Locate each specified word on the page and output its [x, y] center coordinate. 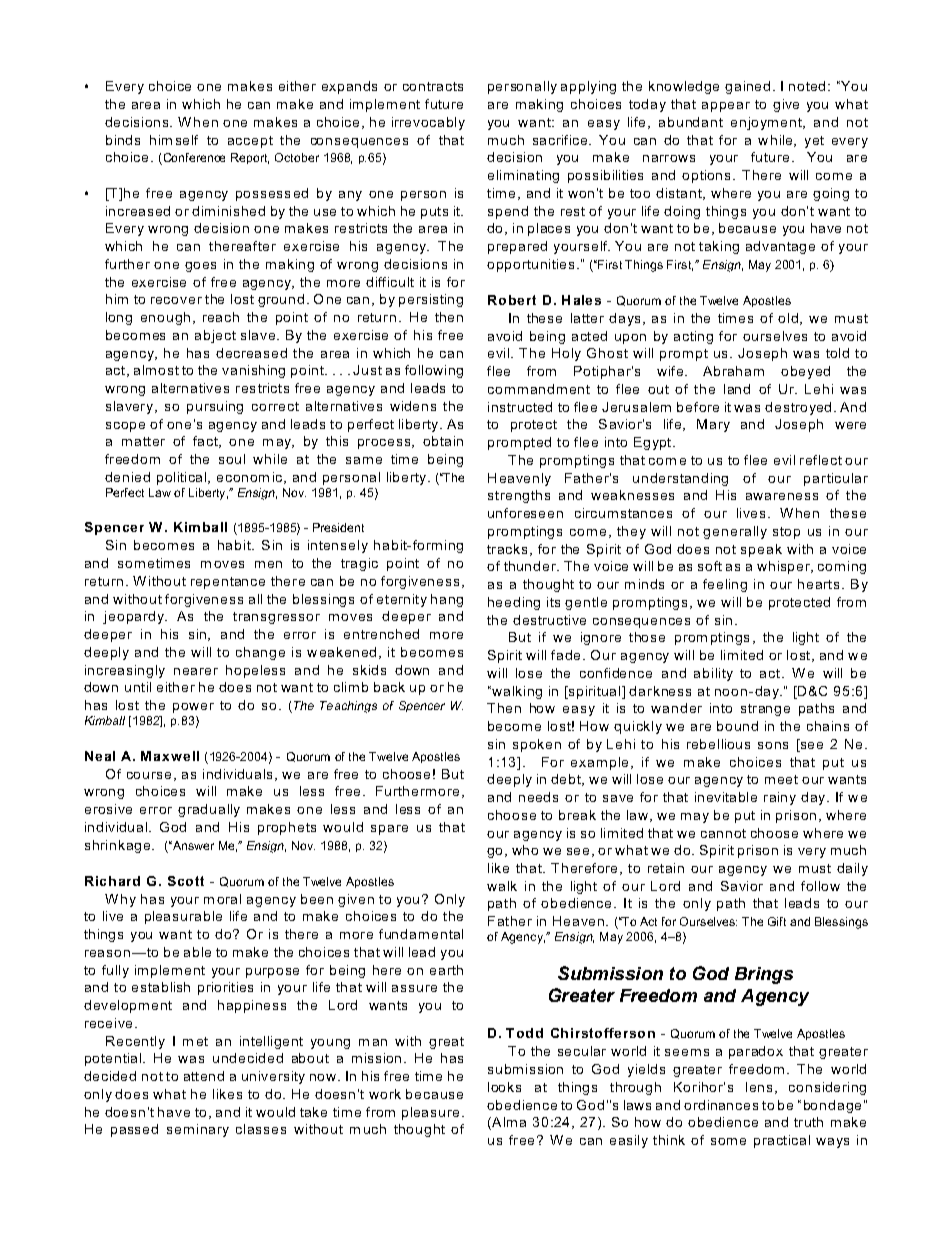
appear [726, 107]
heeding [514, 603]
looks [504, 1087]
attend [204, 1076]
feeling [725, 585]
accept [250, 142]
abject [215, 336]
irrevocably [428, 123]
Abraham [733, 371]
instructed [520, 407]
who [525, 850]
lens [759, 1087]
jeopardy [134, 617]
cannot [723, 833]
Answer [192, 845]
